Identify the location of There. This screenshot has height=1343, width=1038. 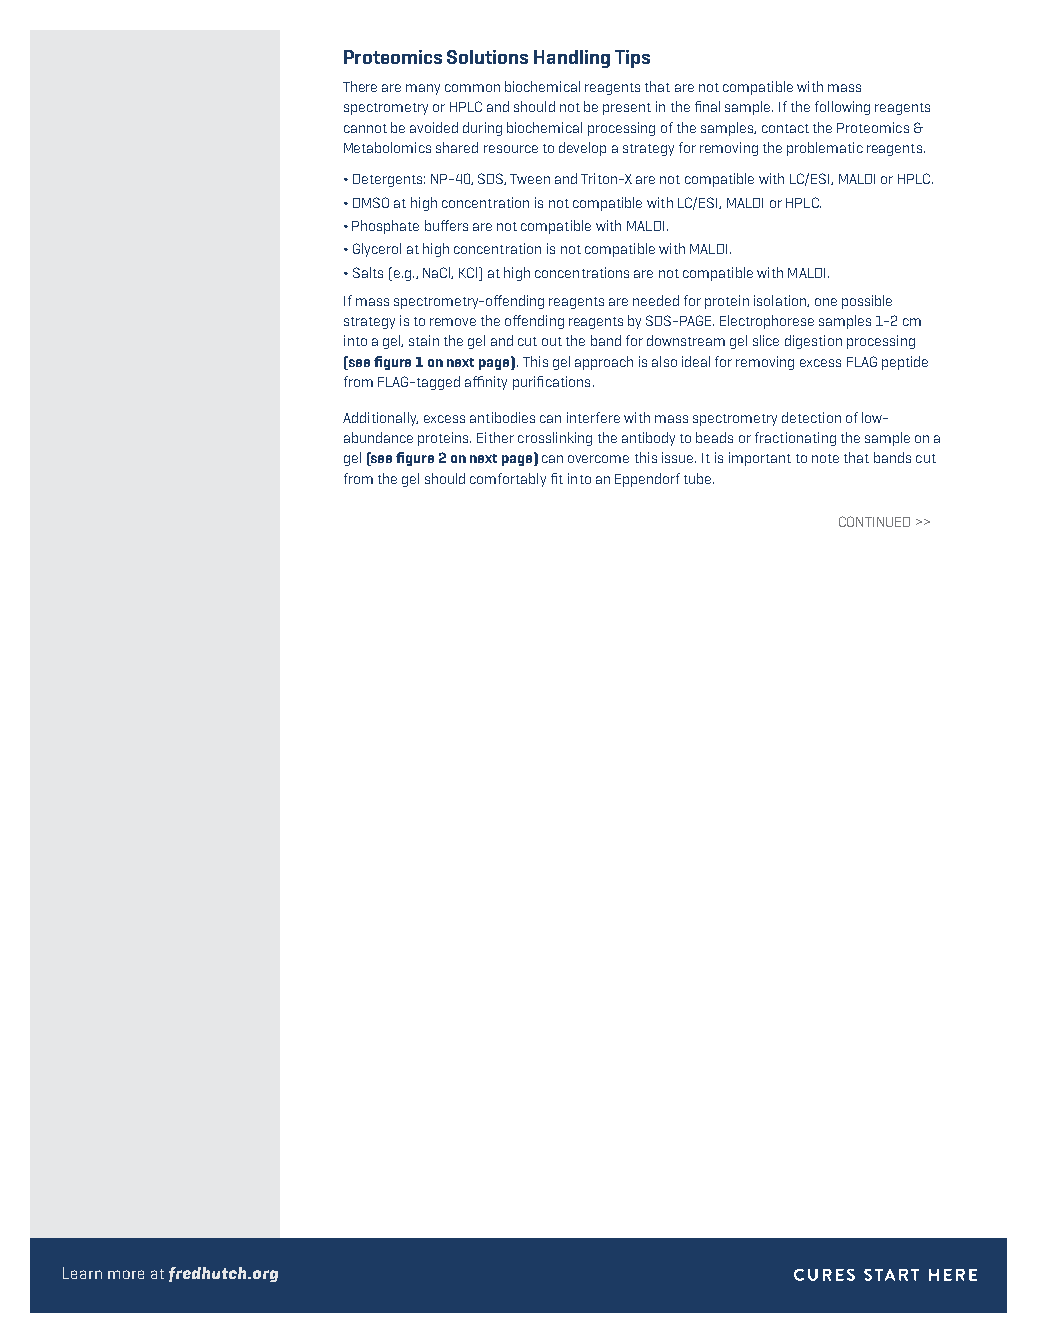
(360, 86).
